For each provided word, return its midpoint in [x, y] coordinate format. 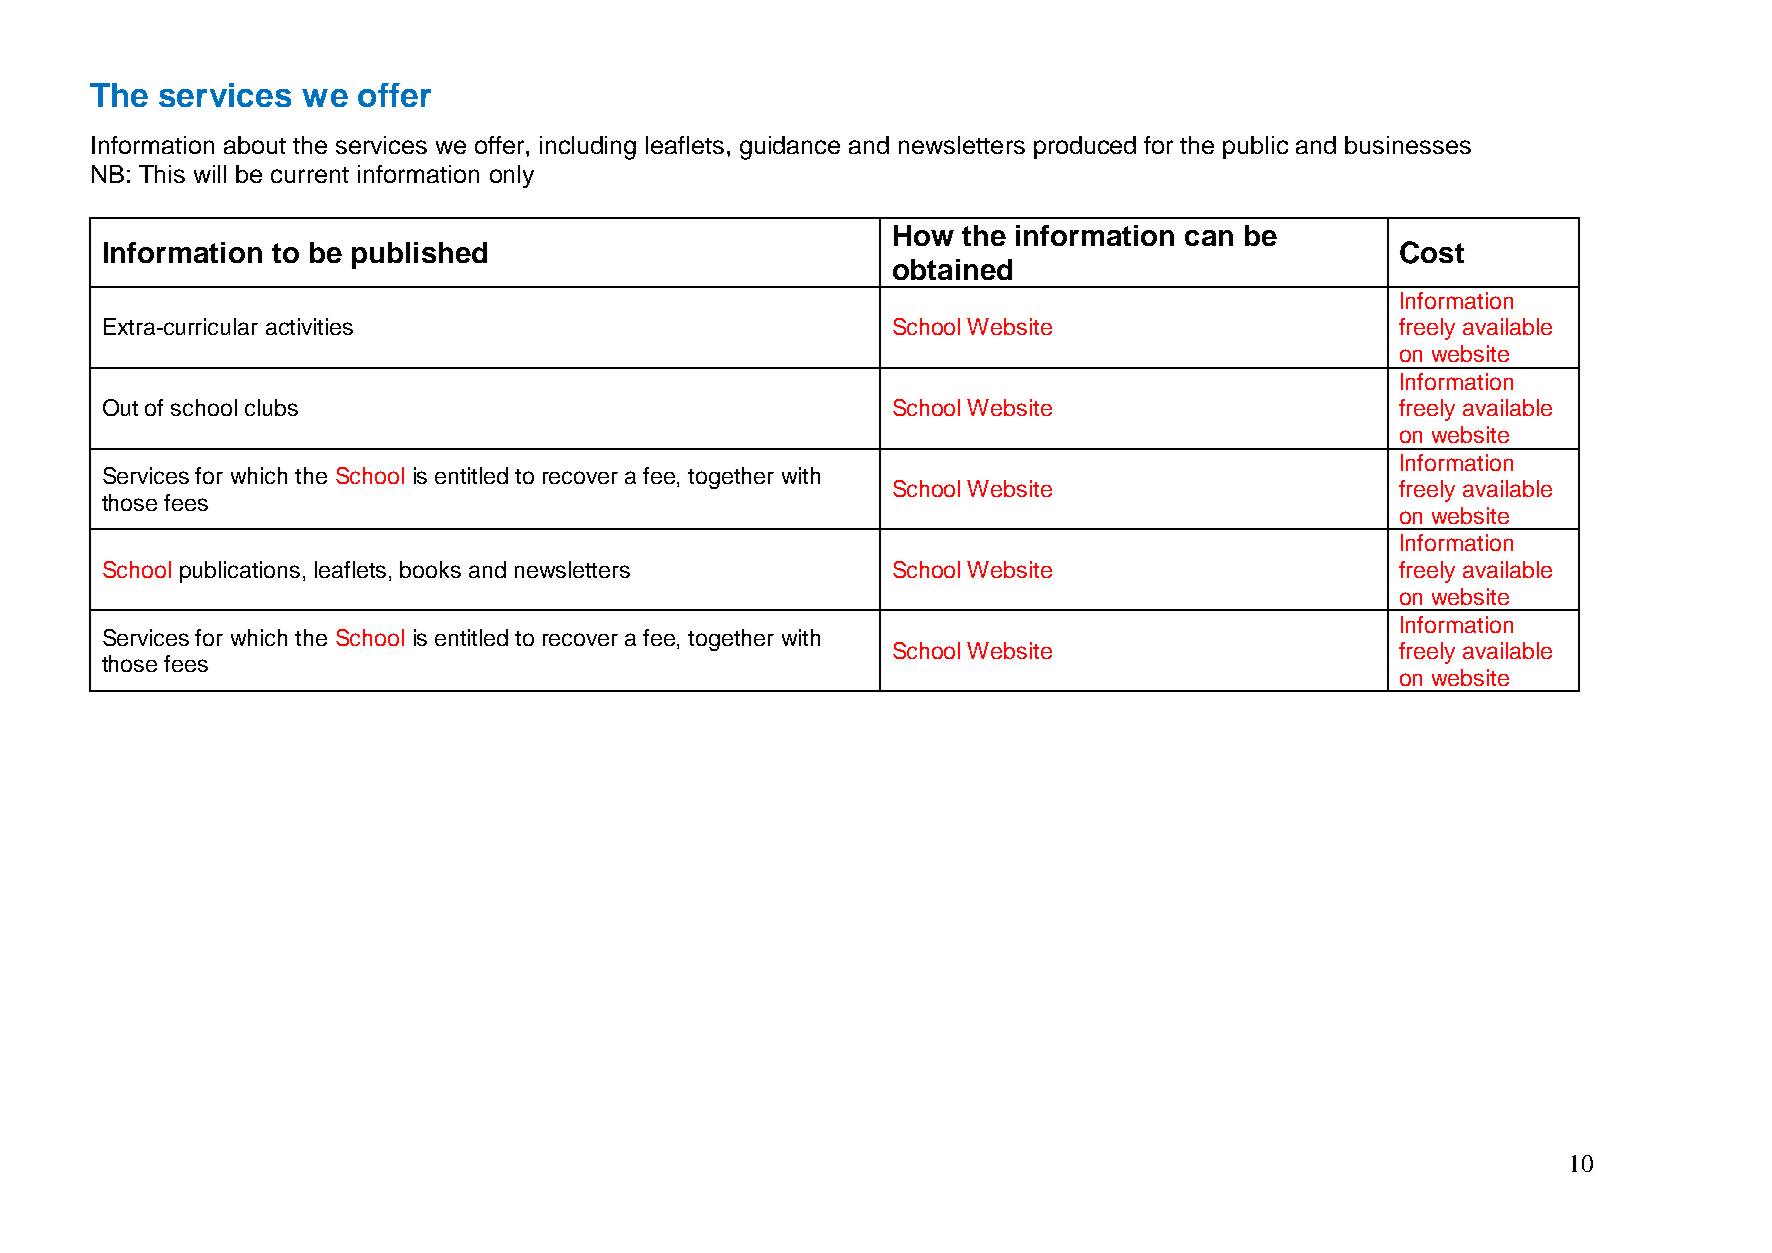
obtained [952, 269]
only [512, 176]
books [430, 569]
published [419, 255]
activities [309, 326]
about [255, 145]
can [1209, 238]
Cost [1432, 252]
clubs [271, 407]
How [924, 235]
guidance [790, 148]
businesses [1408, 145]
